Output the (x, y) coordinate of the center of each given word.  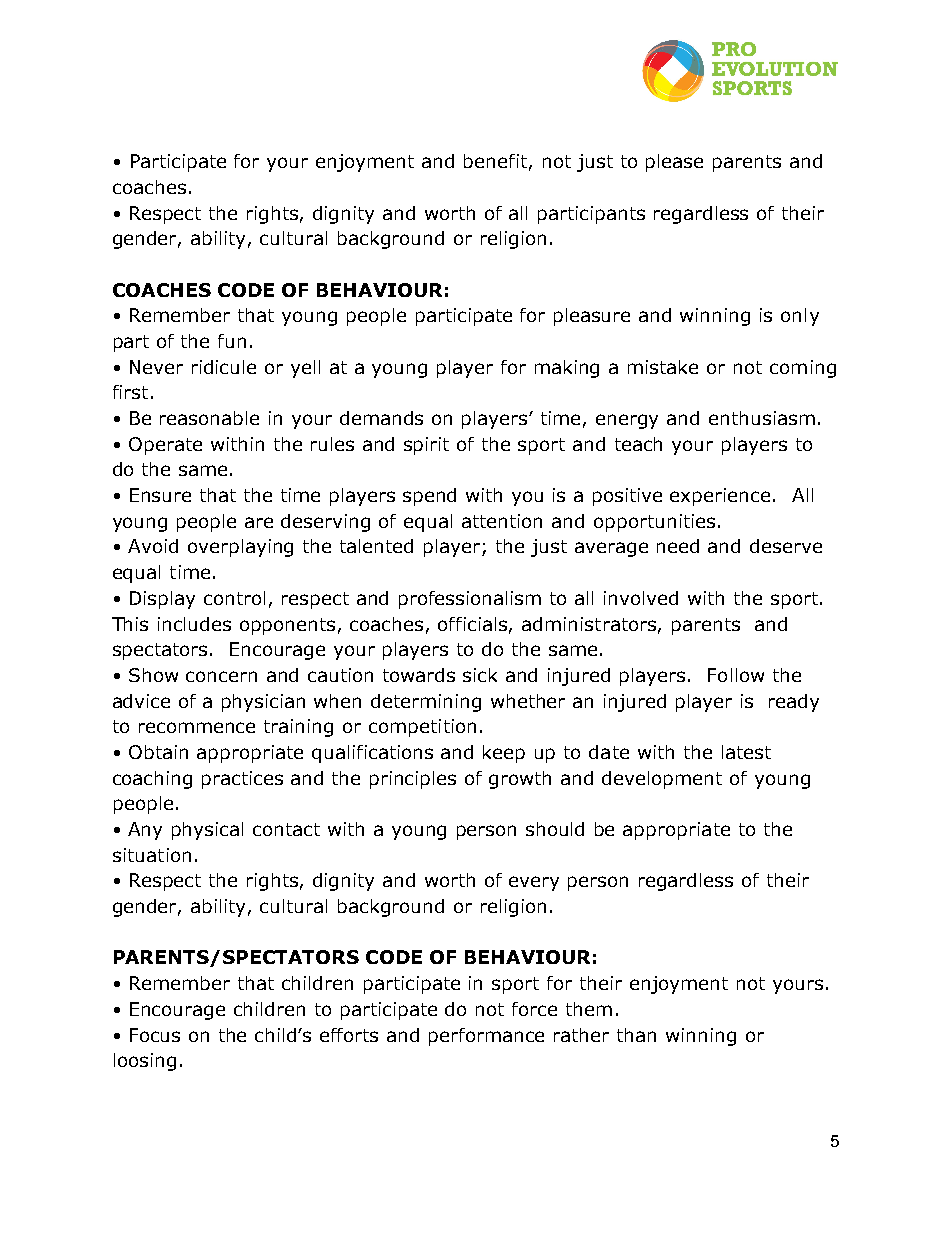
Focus (155, 1035)
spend (429, 497)
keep (504, 754)
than (636, 1035)
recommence (197, 727)
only (800, 317)
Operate (165, 446)
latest (746, 752)
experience (722, 497)
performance (486, 1037)
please (674, 163)
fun (232, 341)
